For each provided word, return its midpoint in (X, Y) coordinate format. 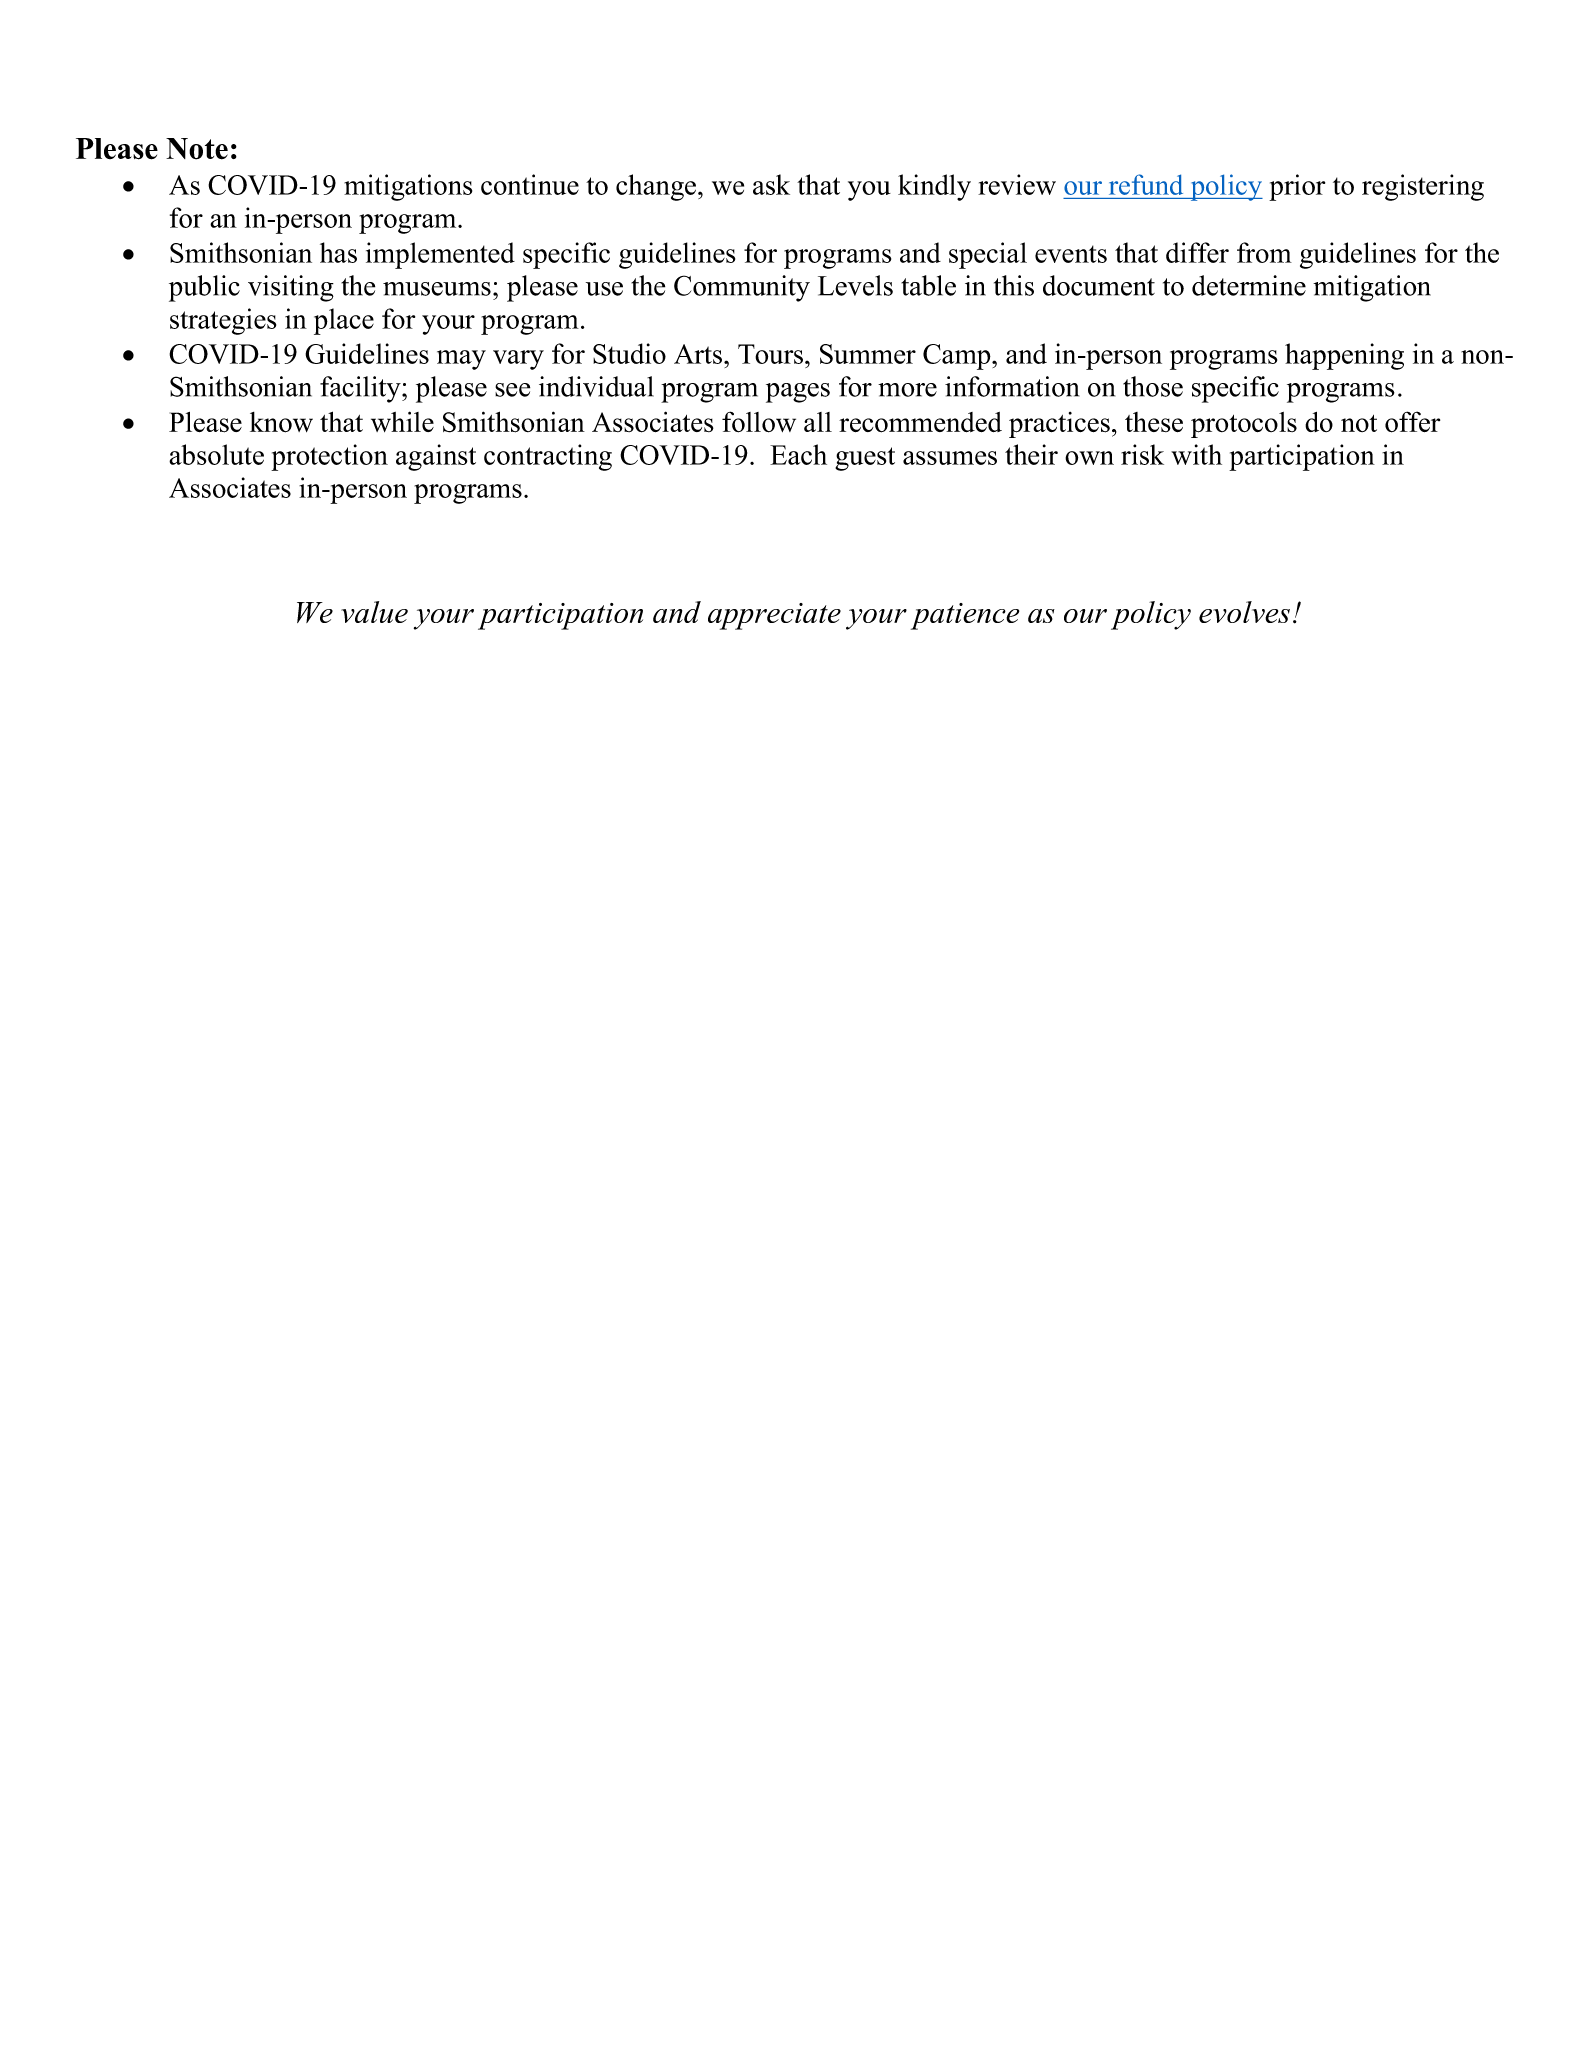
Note (197, 149)
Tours (772, 354)
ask (771, 184)
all (818, 422)
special (988, 255)
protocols (1244, 425)
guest (865, 459)
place (344, 321)
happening (1344, 356)
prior (1297, 187)
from (1264, 252)
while (402, 421)
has (338, 252)
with (1196, 454)
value (374, 612)
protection (329, 457)
